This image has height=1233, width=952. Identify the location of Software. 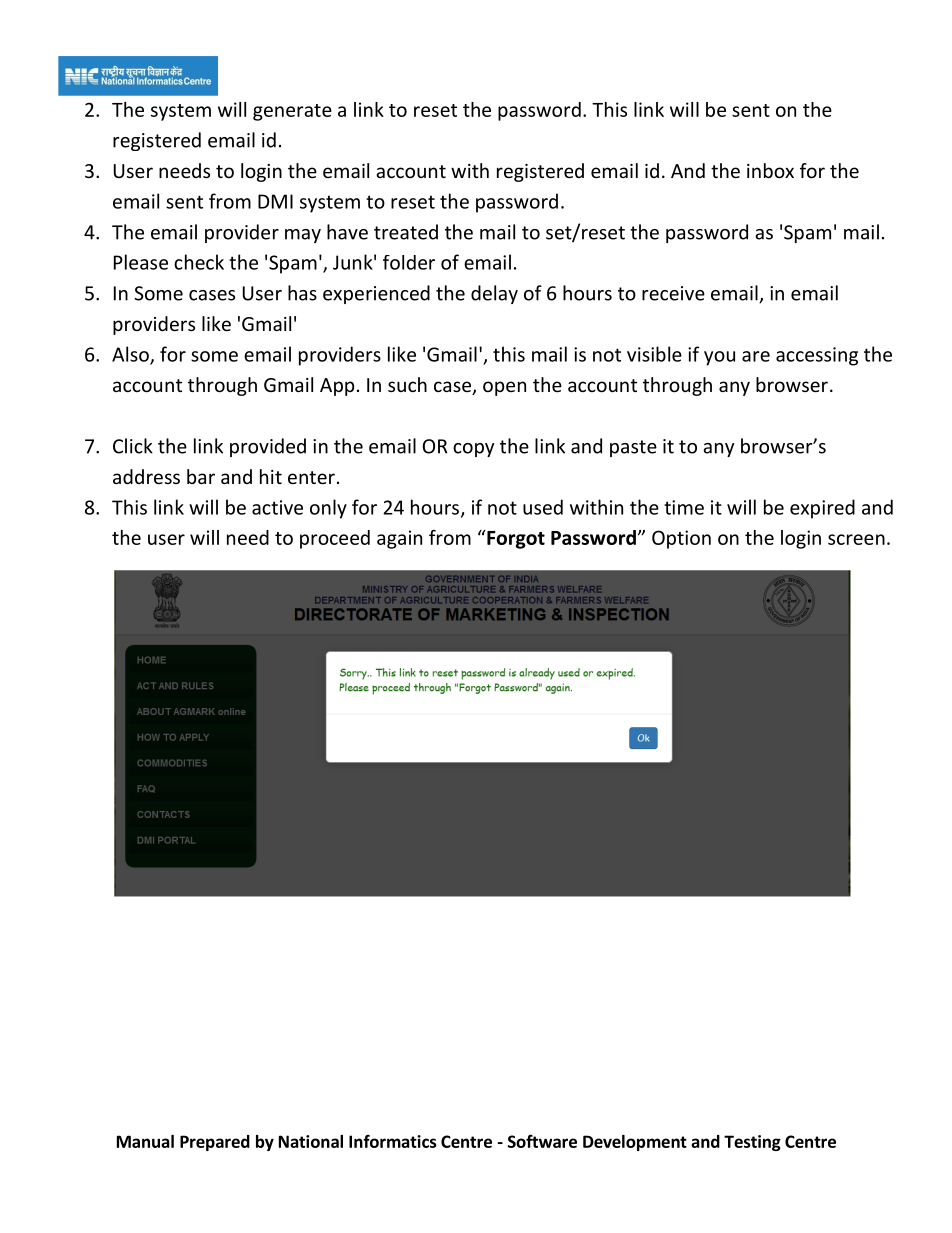
(542, 1141).
